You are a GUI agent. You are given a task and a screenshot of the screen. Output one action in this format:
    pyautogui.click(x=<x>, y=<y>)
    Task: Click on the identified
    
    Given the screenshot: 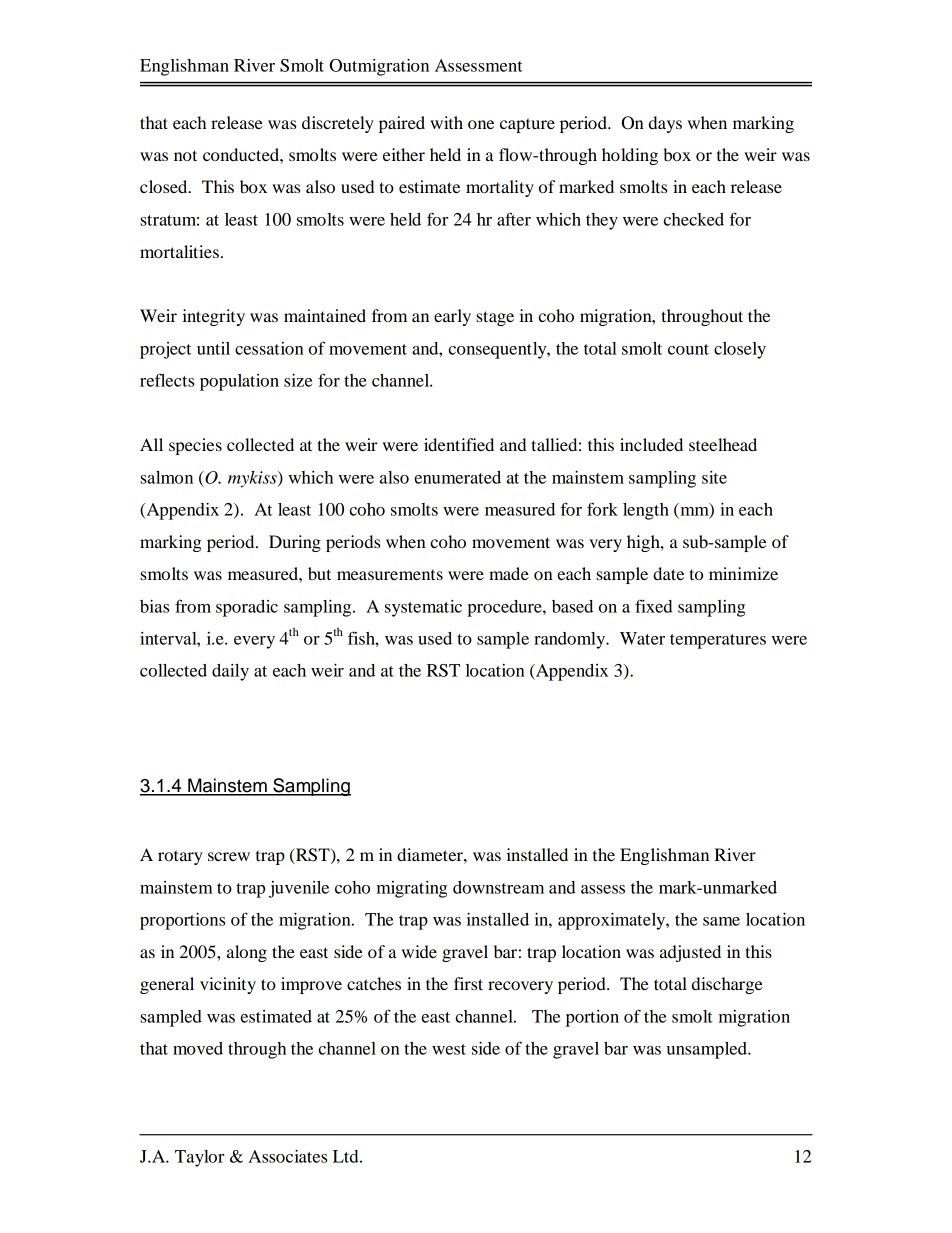 What is the action you would take?
    pyautogui.click(x=459, y=444)
